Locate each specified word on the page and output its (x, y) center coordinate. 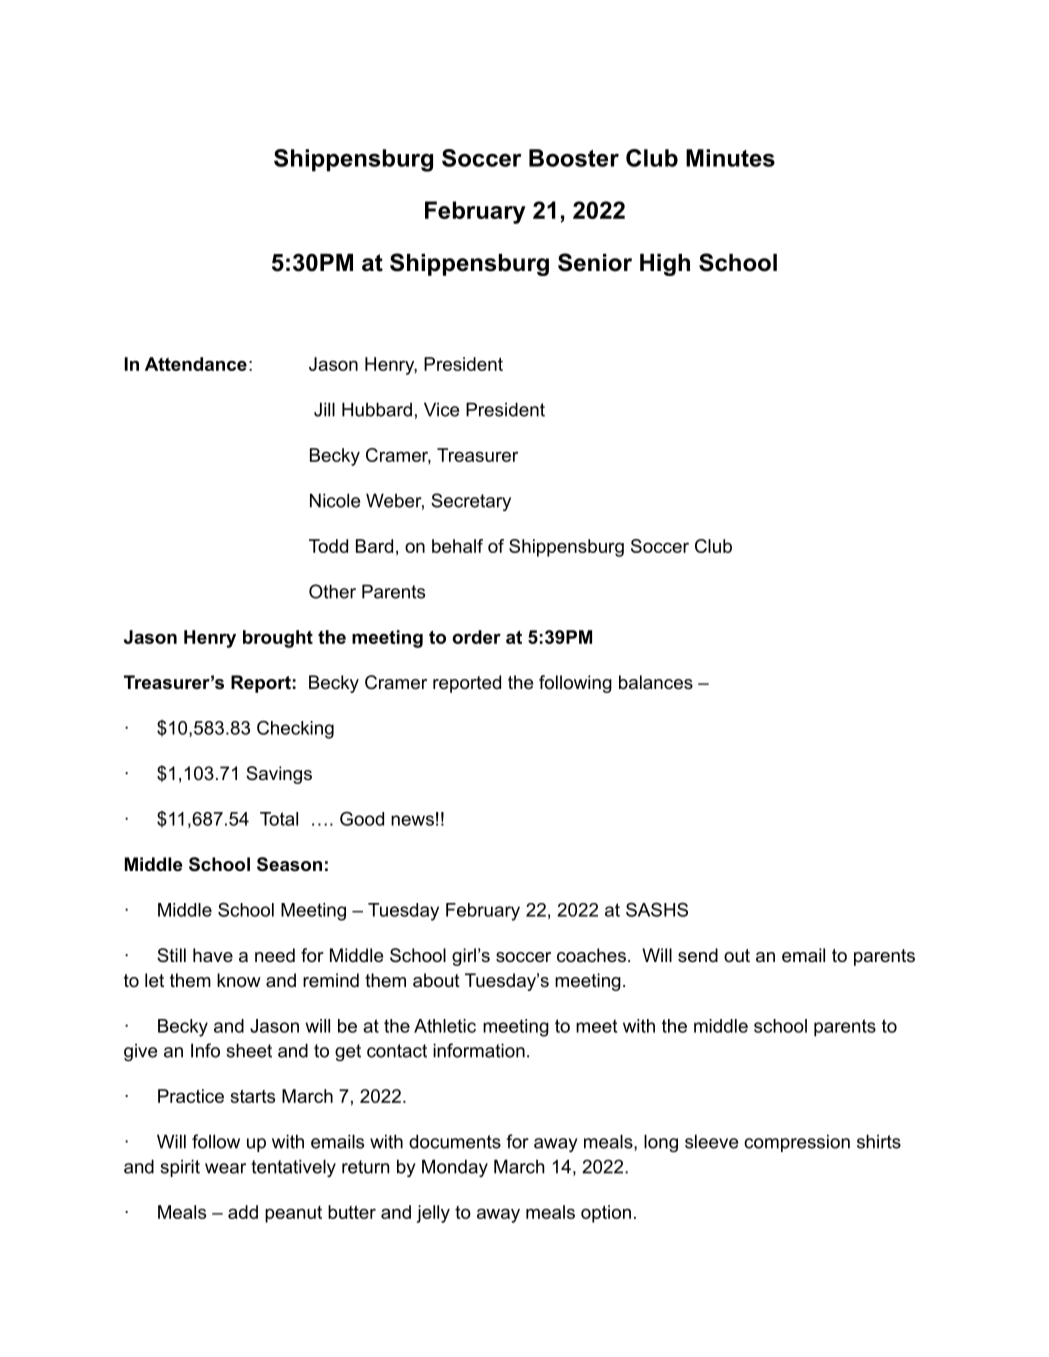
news (412, 820)
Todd (328, 546)
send (698, 955)
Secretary (471, 502)
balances (656, 682)
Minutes (730, 158)
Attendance (196, 364)
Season (289, 864)
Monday (455, 1168)
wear (225, 1168)
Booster (574, 158)
